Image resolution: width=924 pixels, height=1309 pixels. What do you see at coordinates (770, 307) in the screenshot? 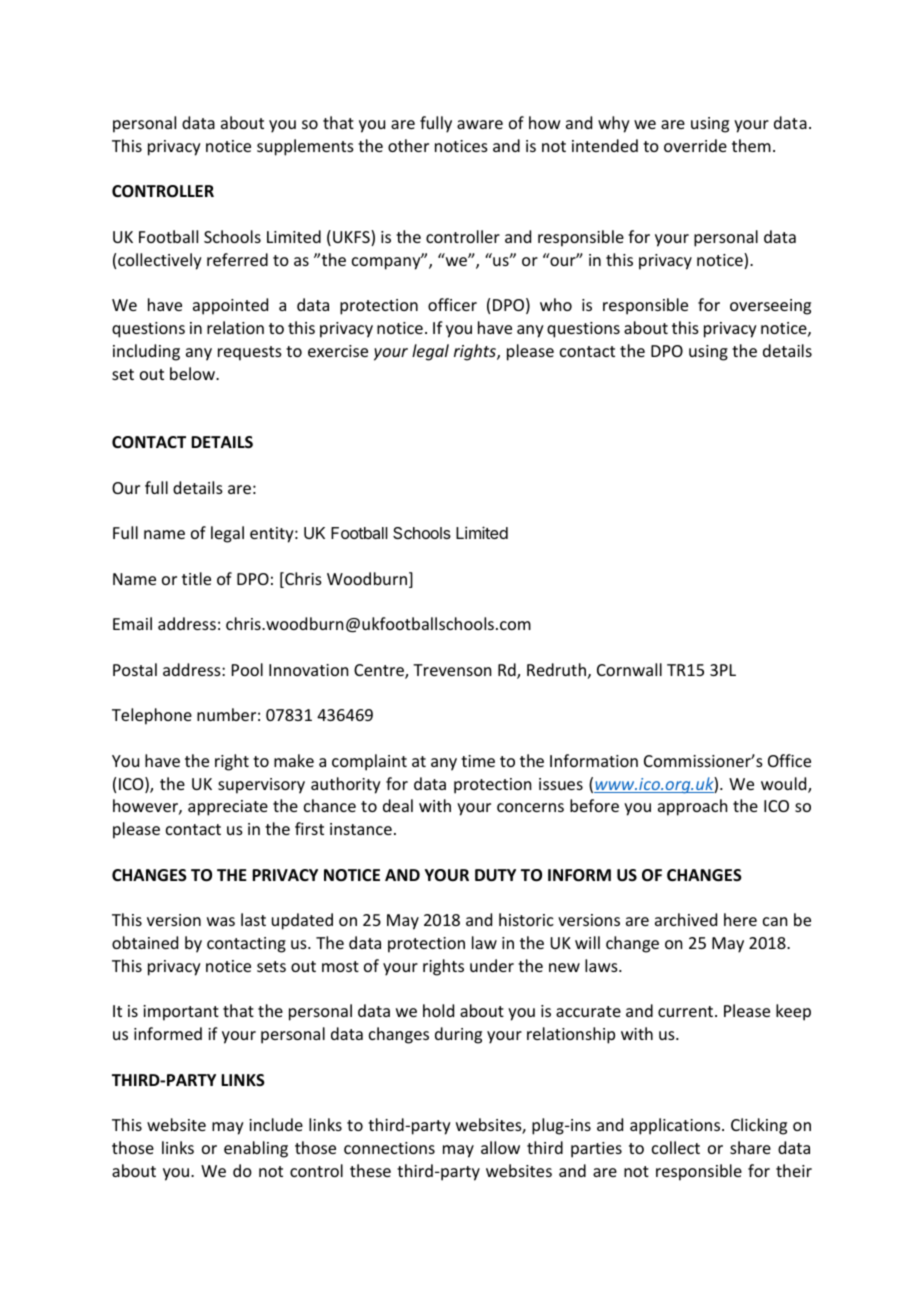
I see `overseeing` at bounding box center [770, 307].
